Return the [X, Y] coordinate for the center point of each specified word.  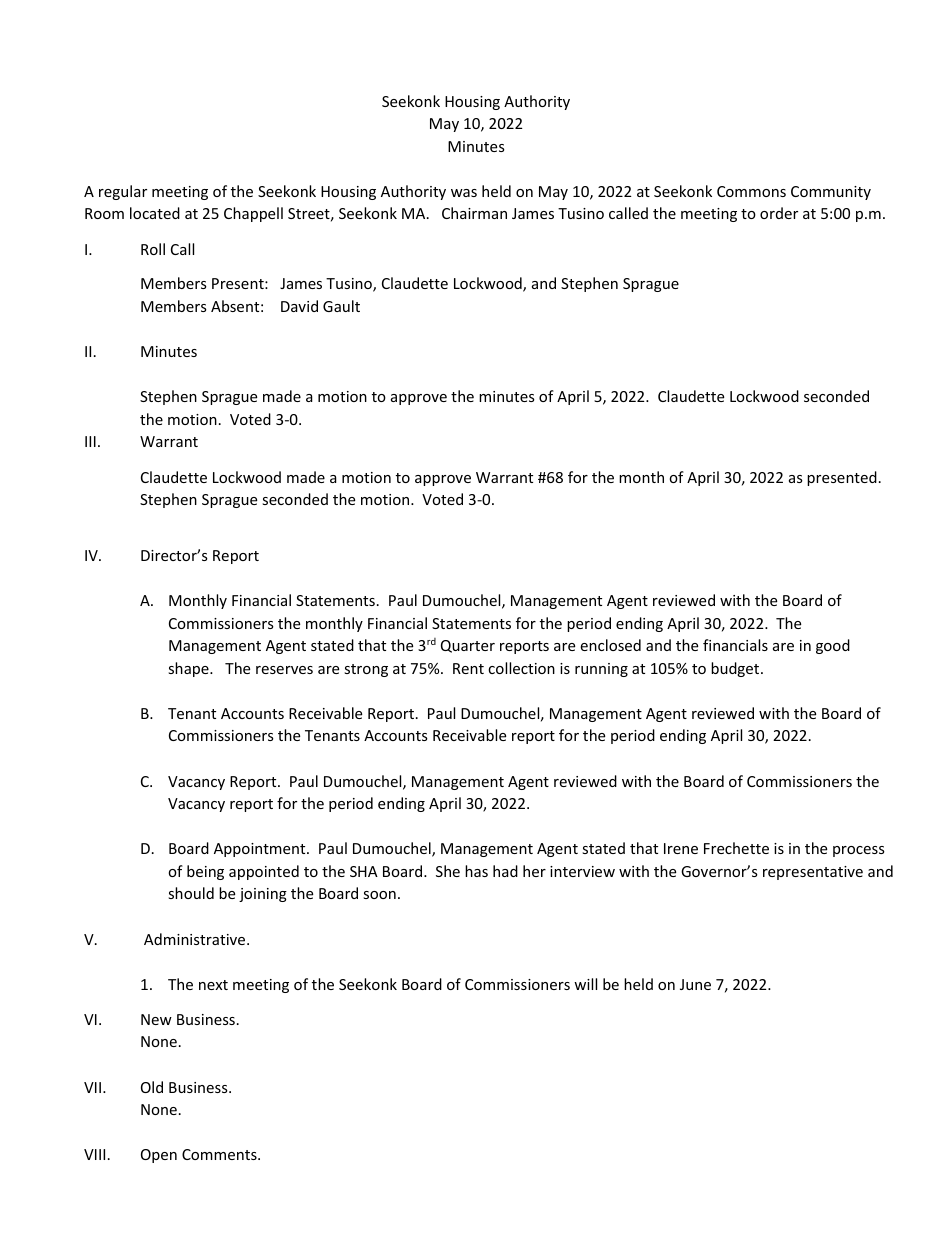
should [191, 893]
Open [159, 1156]
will [585, 984]
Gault [341, 306]
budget [736, 669]
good [833, 646]
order [779, 213]
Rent [468, 668]
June [695, 984]
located [155, 213]
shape [189, 669]
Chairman [474, 213]
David [299, 306]
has [476, 871]
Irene [681, 848]
